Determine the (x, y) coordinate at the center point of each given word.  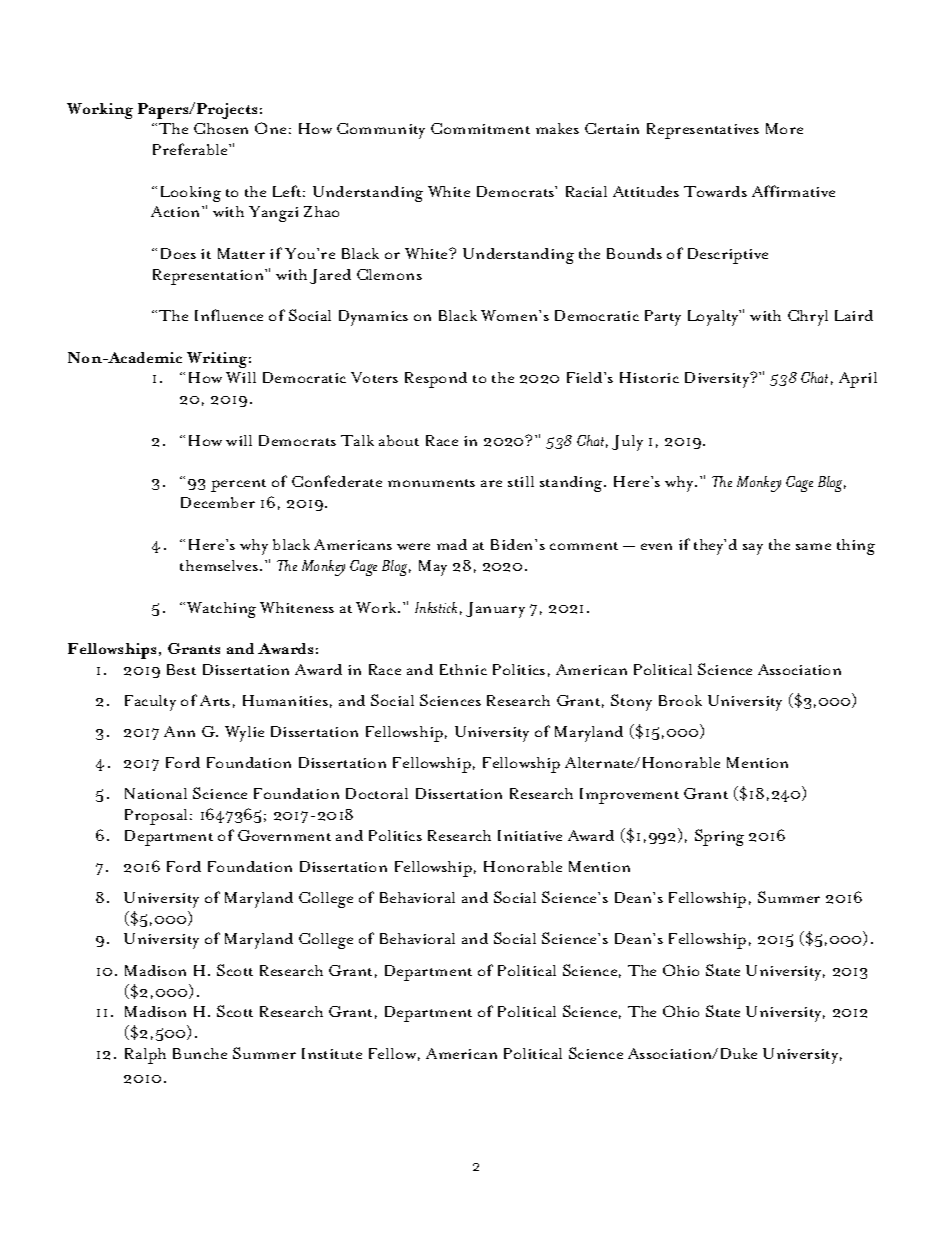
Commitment (480, 128)
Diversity (718, 380)
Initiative (530, 835)
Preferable (191, 149)
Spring (719, 837)
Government (284, 835)
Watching (221, 610)
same (813, 546)
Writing (219, 360)
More (784, 128)
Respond (436, 380)
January (495, 610)
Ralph (145, 1056)
